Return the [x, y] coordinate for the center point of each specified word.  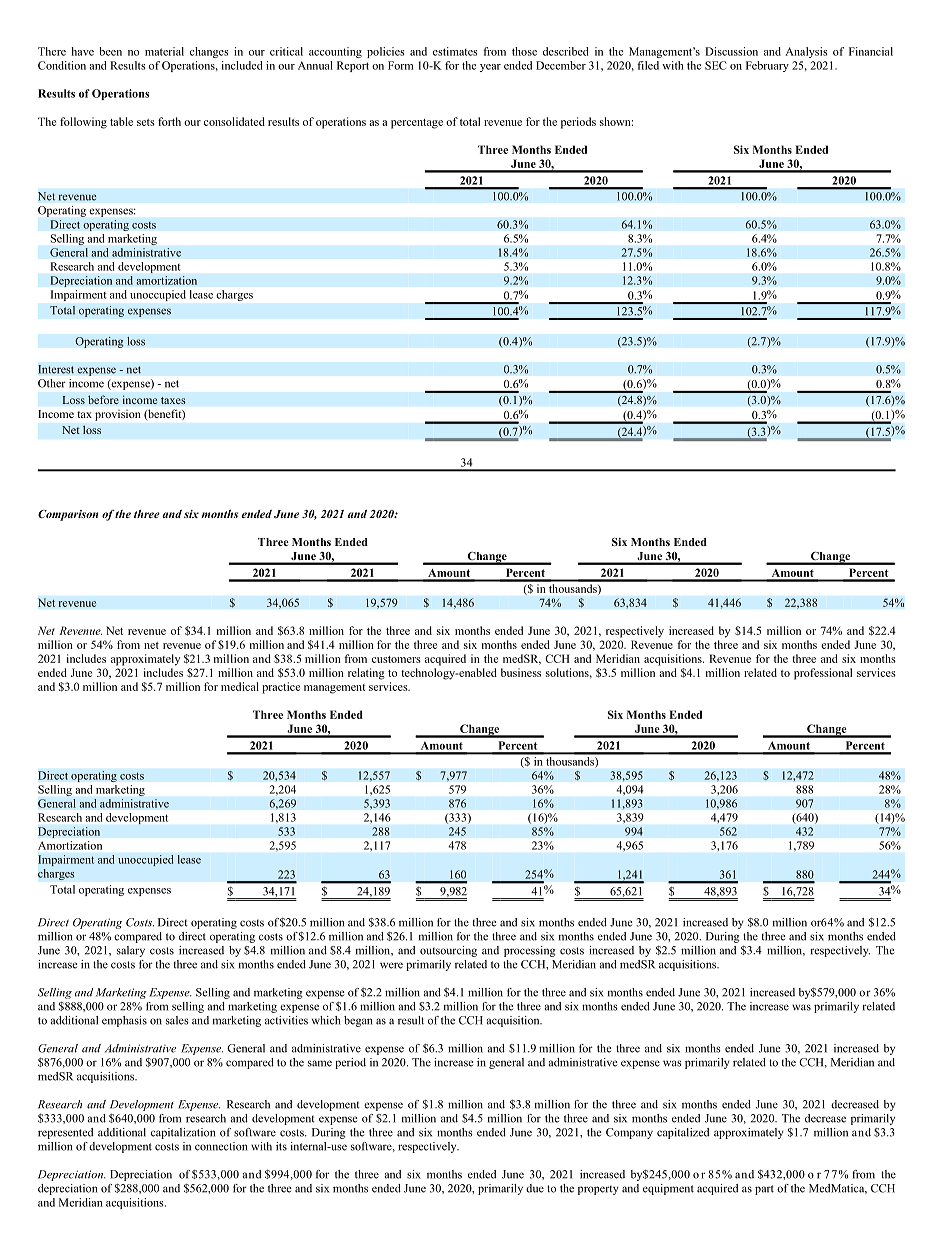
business [521, 672]
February [767, 66]
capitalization [183, 1133]
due [535, 1188]
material [164, 51]
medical [240, 686]
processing [530, 951]
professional [823, 674]
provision [117, 415]
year [490, 68]
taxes [173, 400]
